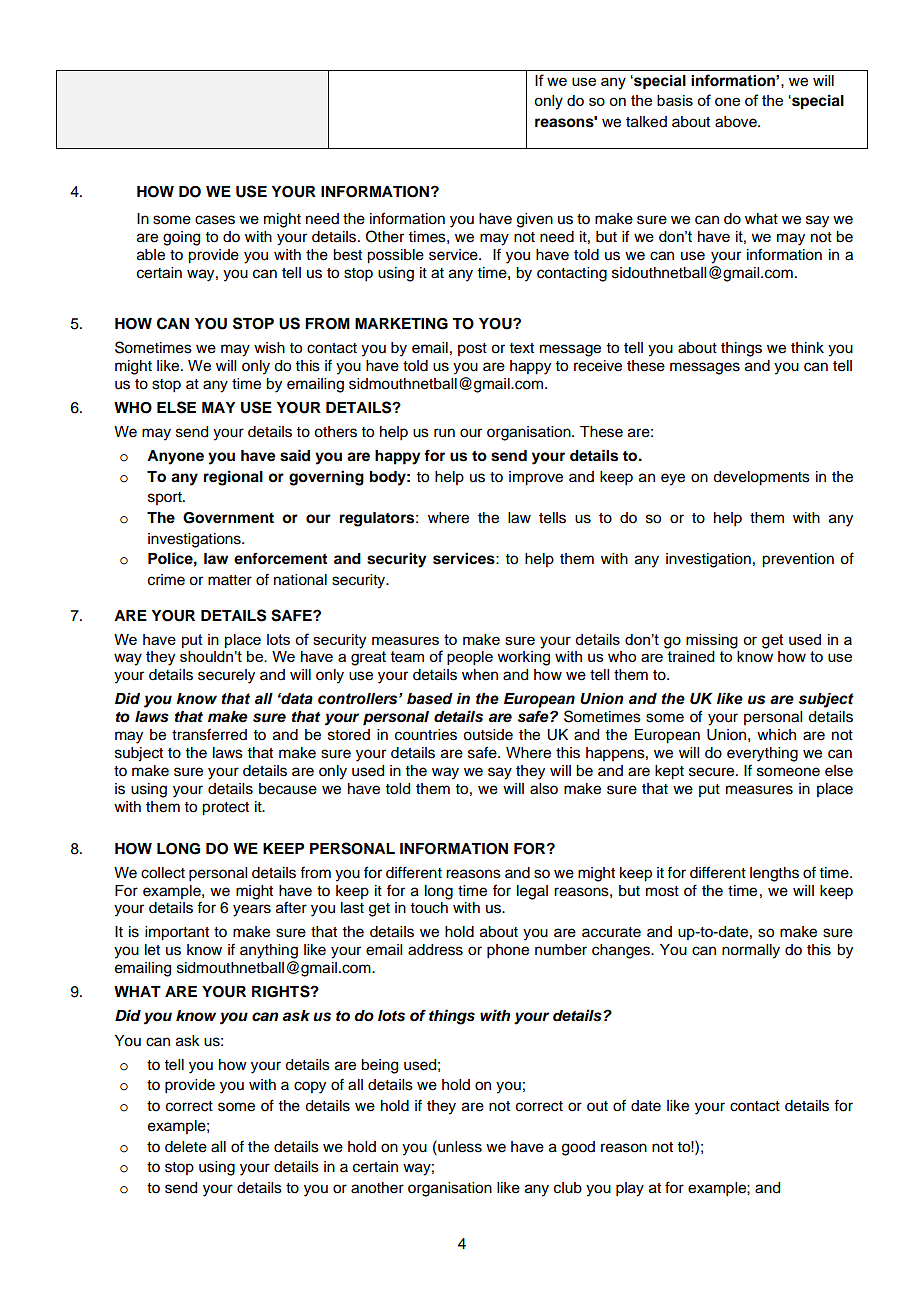 The height and width of the screenshot is (1308, 924). I want to click on delete, so click(186, 1147).
